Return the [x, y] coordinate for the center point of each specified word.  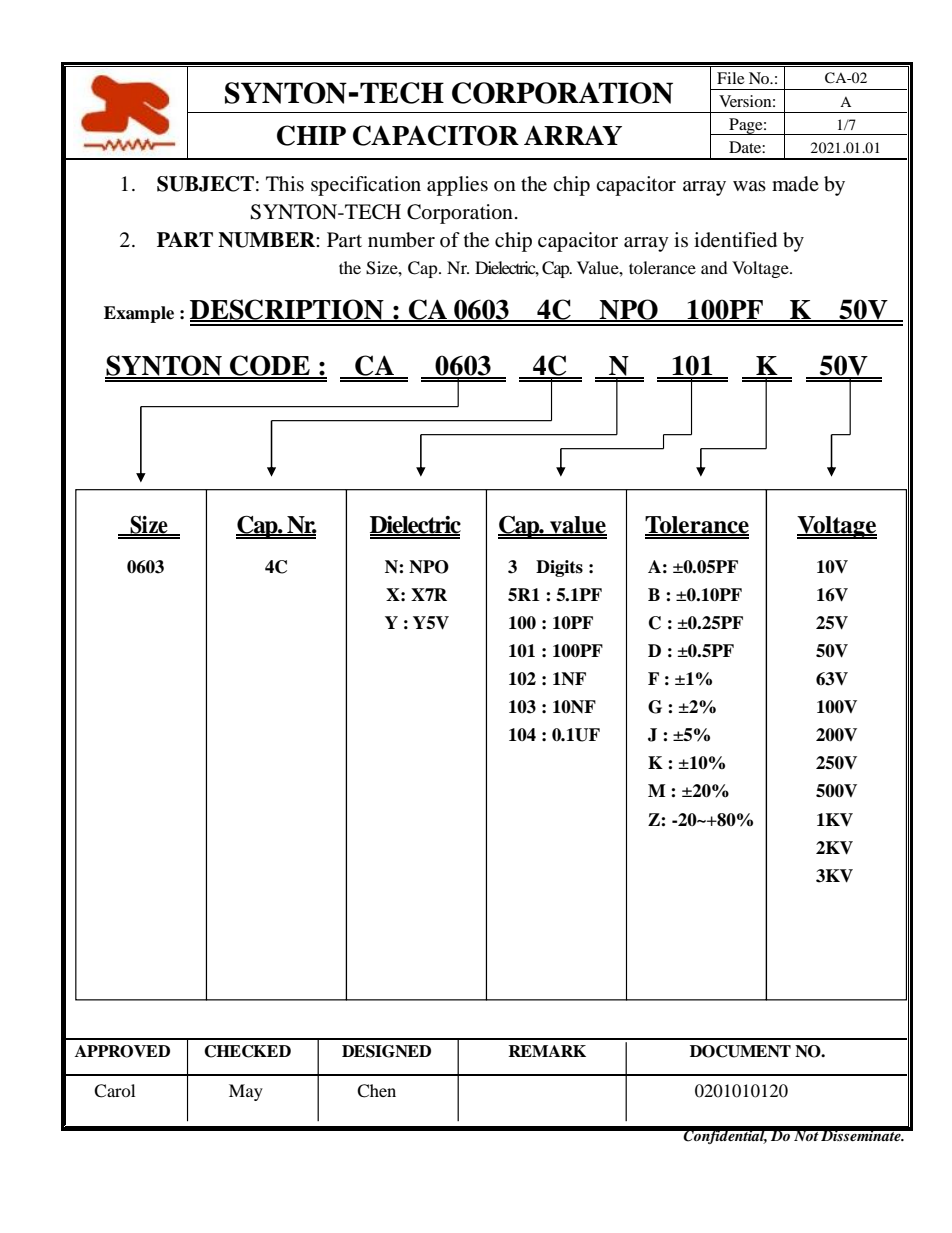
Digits [559, 568]
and [714, 267]
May [246, 1092]
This [285, 183]
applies [457, 186]
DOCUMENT [740, 1051]
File [731, 78]
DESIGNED [386, 1051]
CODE [270, 366]
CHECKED [247, 1051]
